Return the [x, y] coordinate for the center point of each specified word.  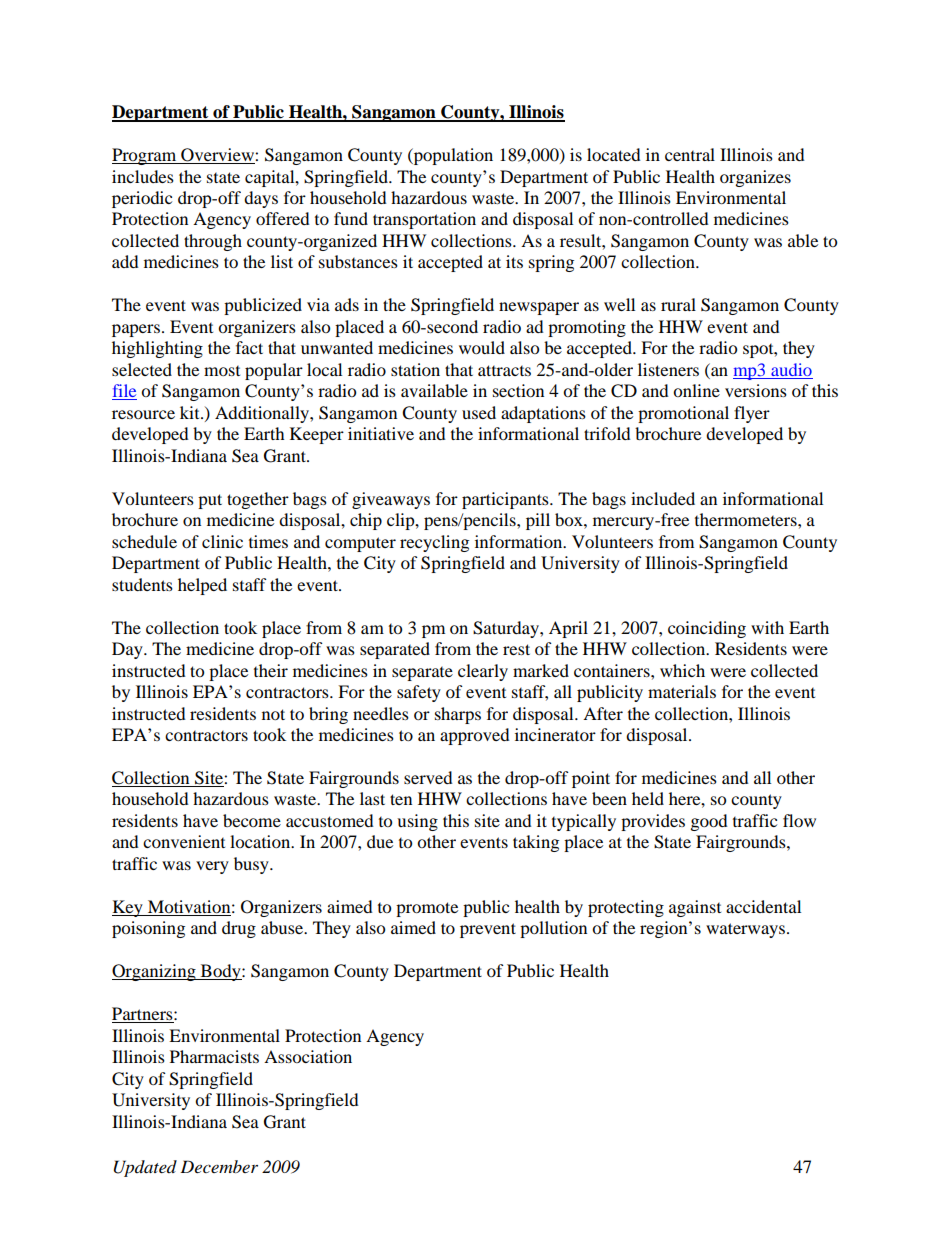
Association [308, 1056]
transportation [424, 220]
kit [191, 412]
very [212, 867]
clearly [483, 672]
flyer [752, 414]
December [219, 1166]
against [695, 908]
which [682, 670]
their [271, 670]
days [261, 199]
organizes [755, 178]
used [479, 412]
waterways [747, 930]
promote [427, 909]
